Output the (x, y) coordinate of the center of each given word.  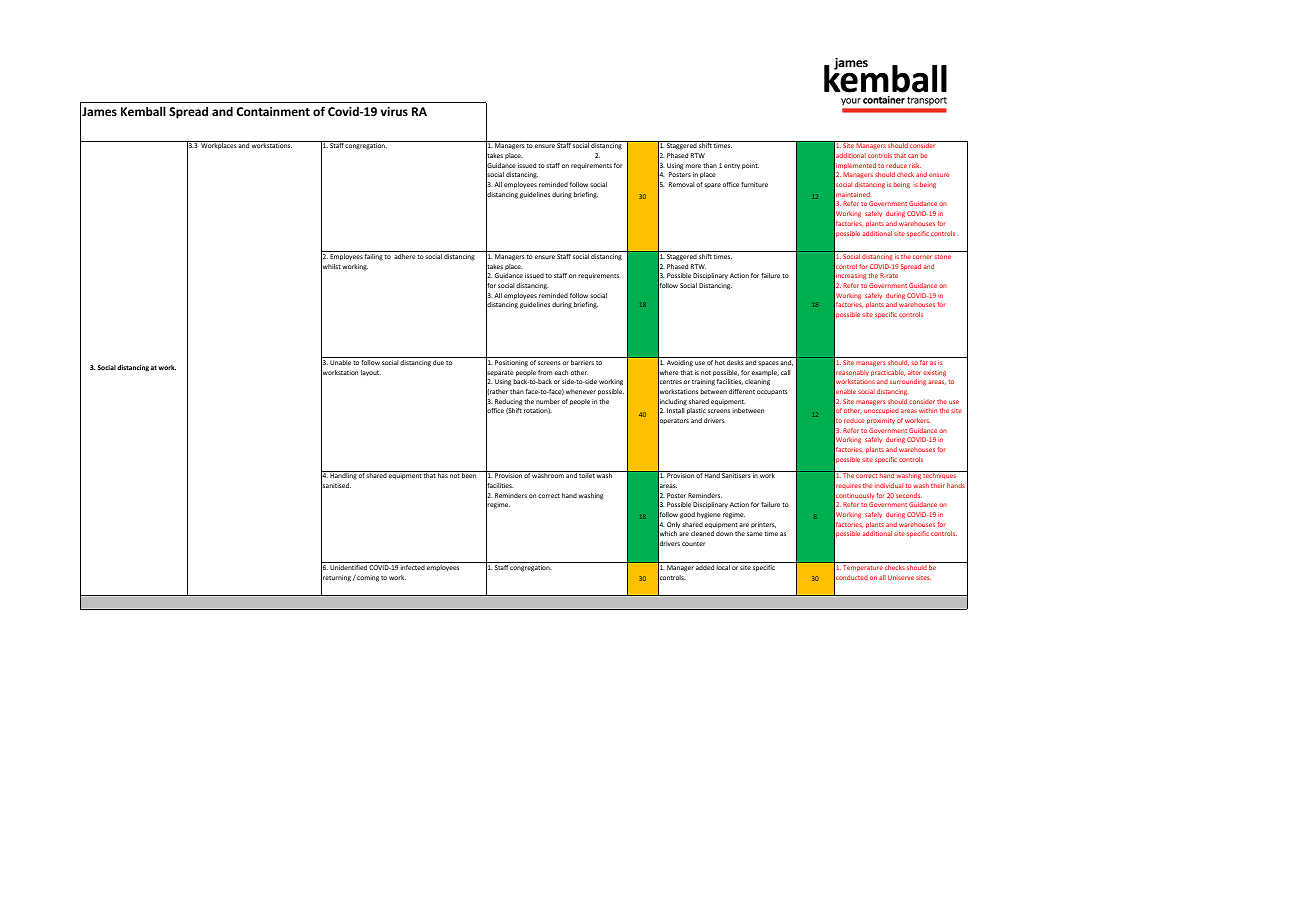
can (913, 156)
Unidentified (348, 567)
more (693, 166)
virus (394, 111)
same (755, 534)
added (705, 567)
